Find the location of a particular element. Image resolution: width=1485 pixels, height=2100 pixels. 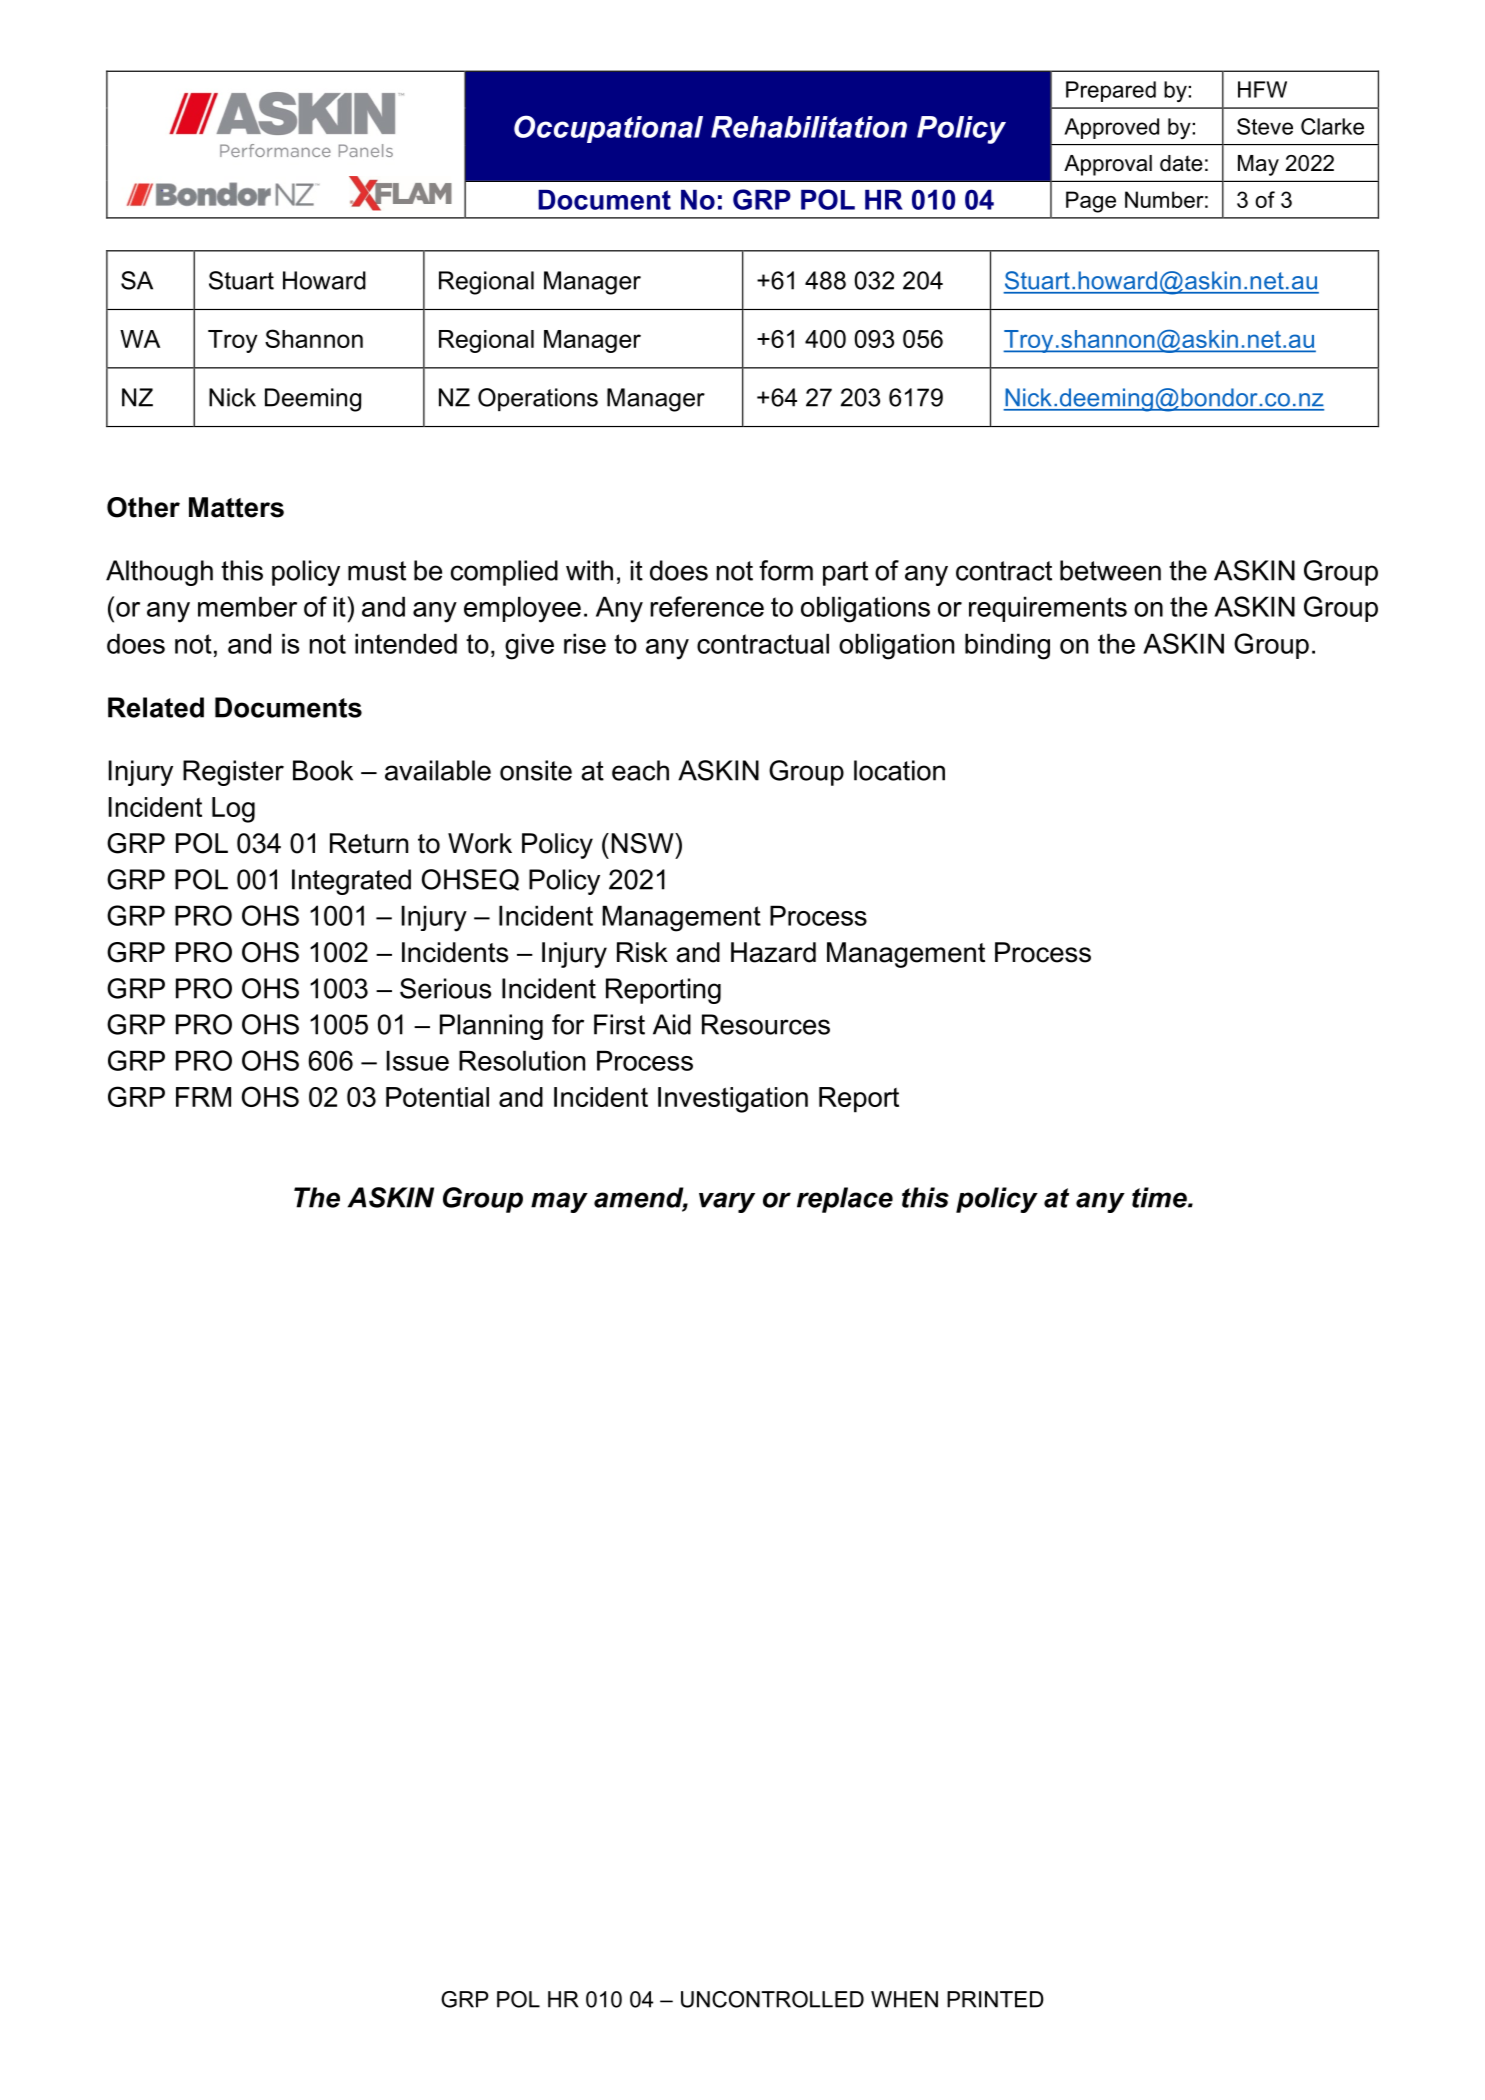

PRINTED is located at coordinates (995, 1999).
